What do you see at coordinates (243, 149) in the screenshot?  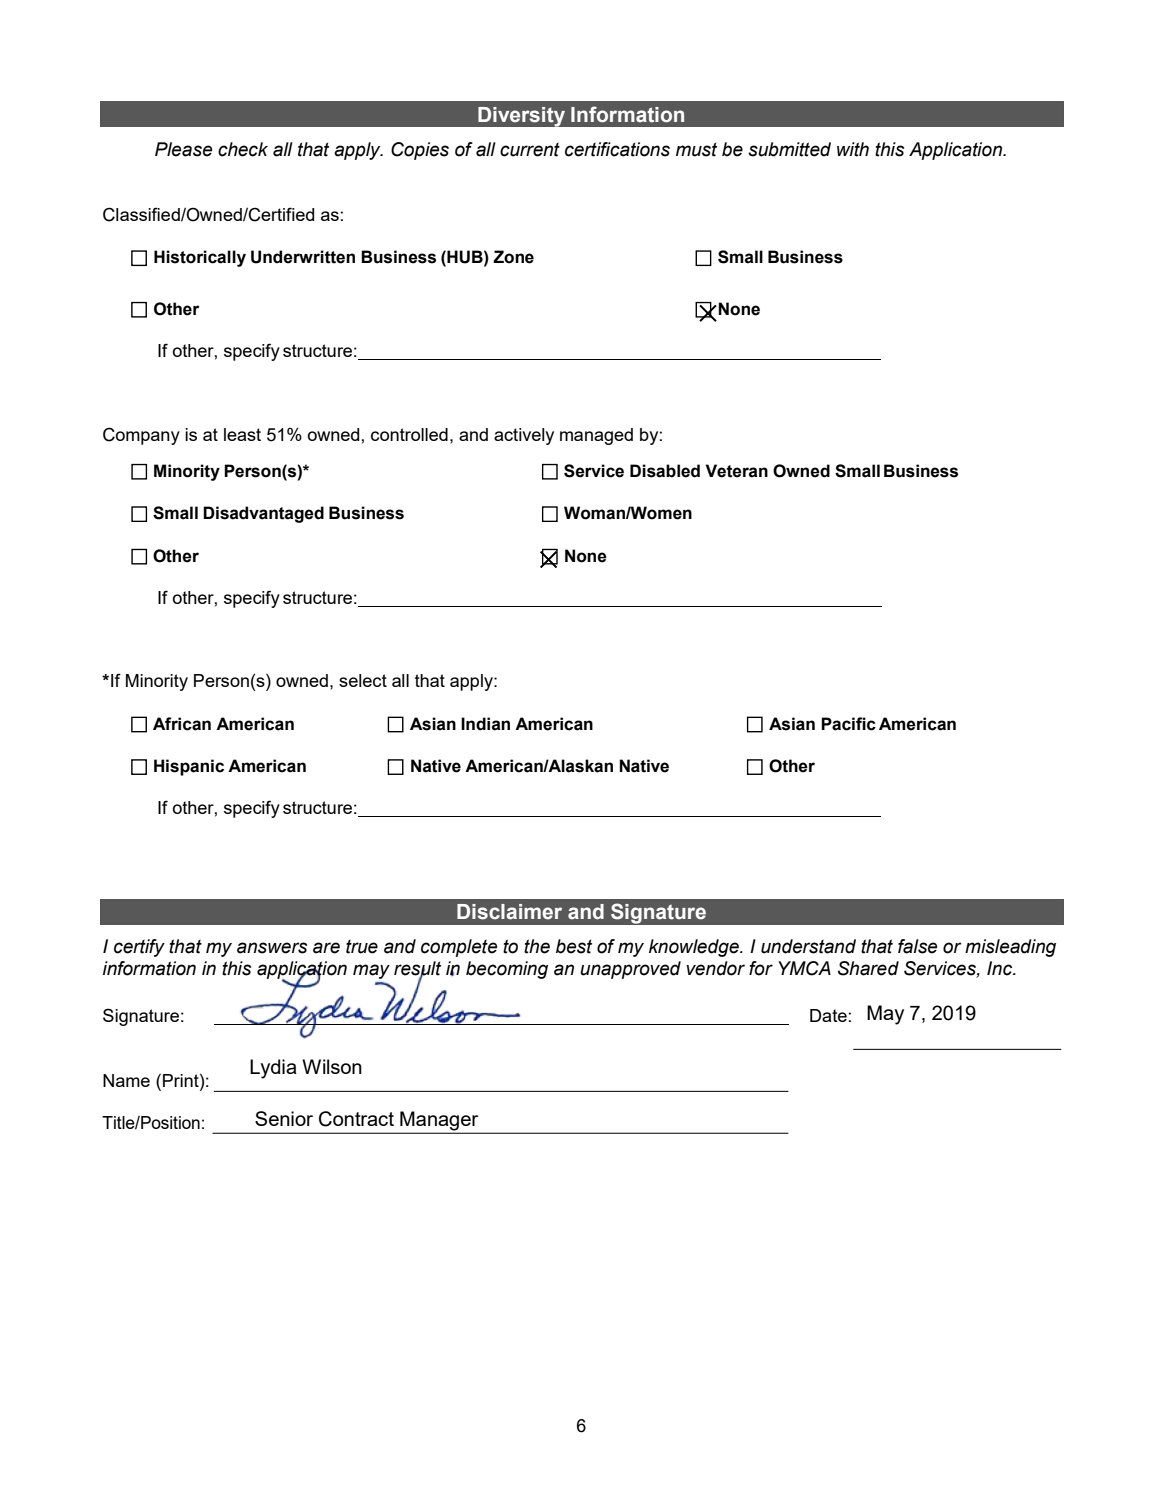 I see `check` at bounding box center [243, 149].
